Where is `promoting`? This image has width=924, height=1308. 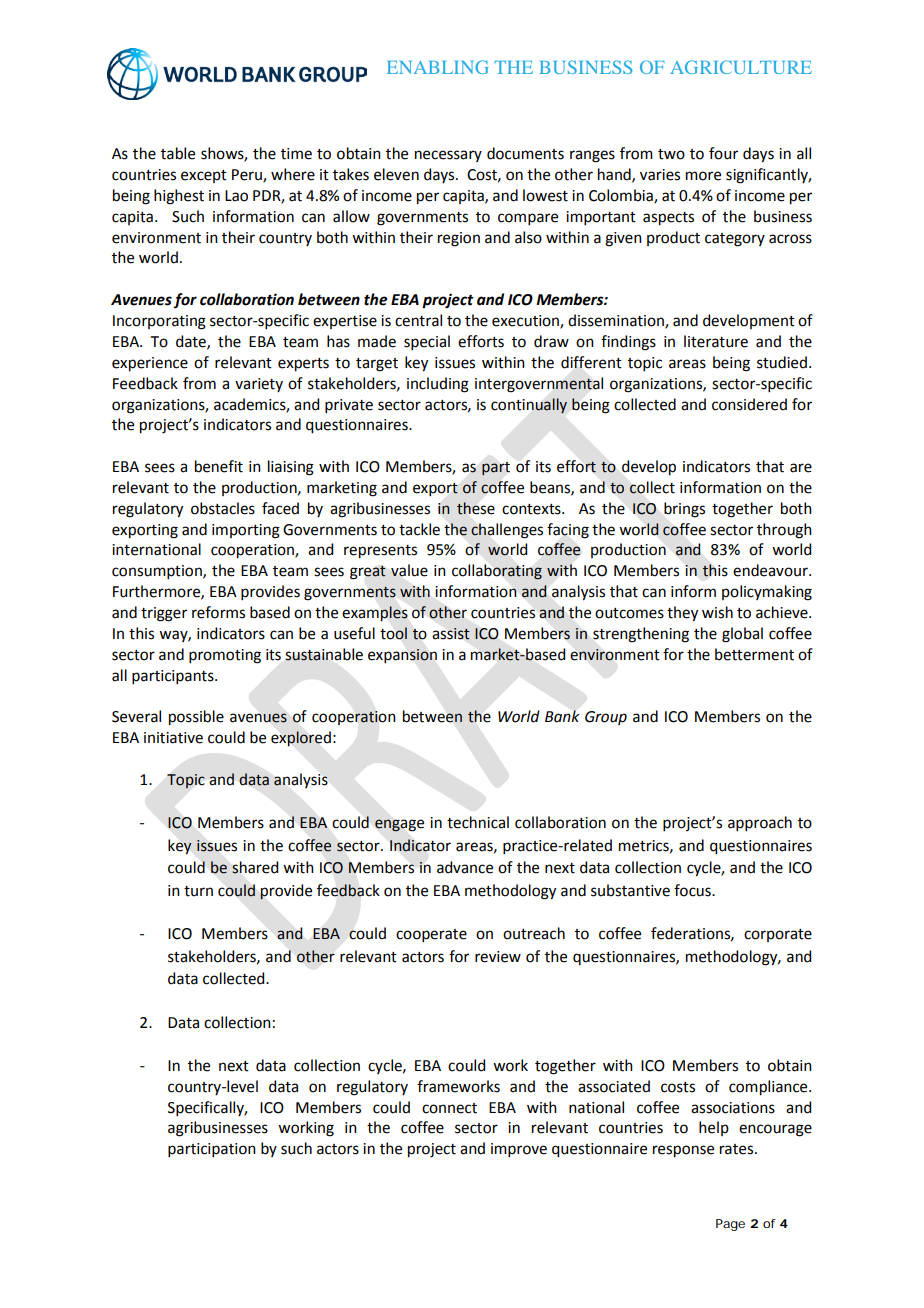
promoting is located at coordinates (225, 656).
